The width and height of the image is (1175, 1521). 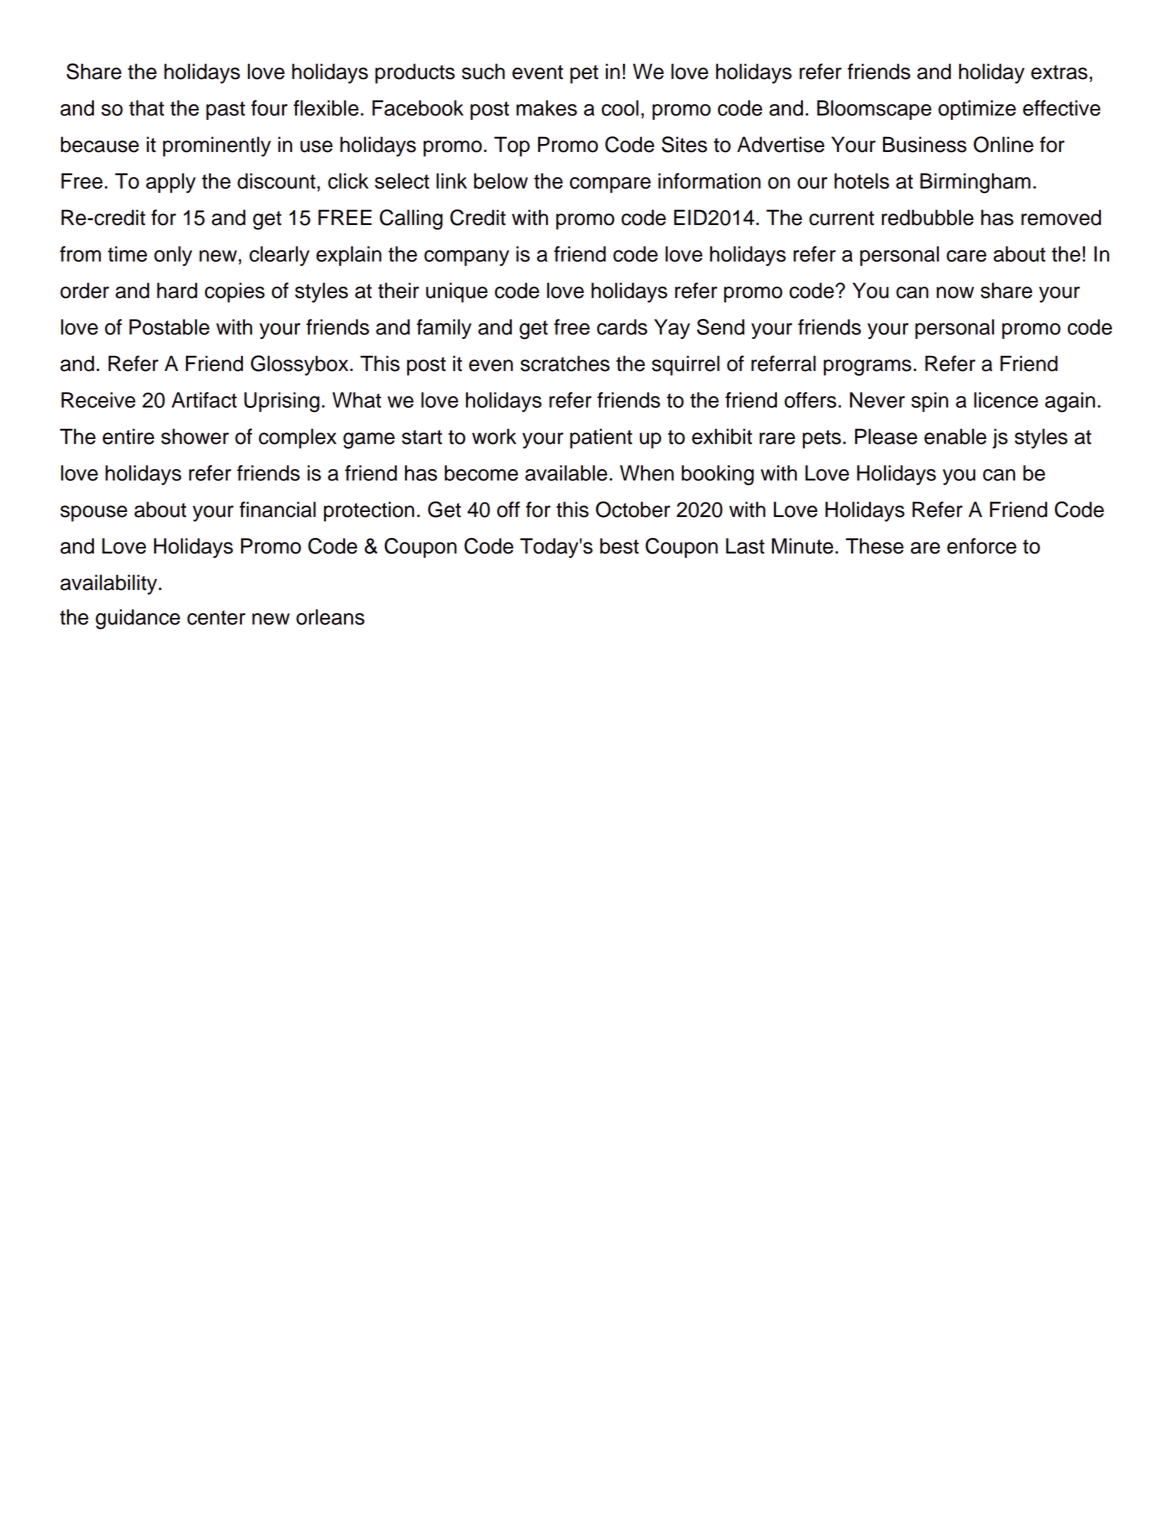 I want to click on optimize, so click(x=977, y=110).
